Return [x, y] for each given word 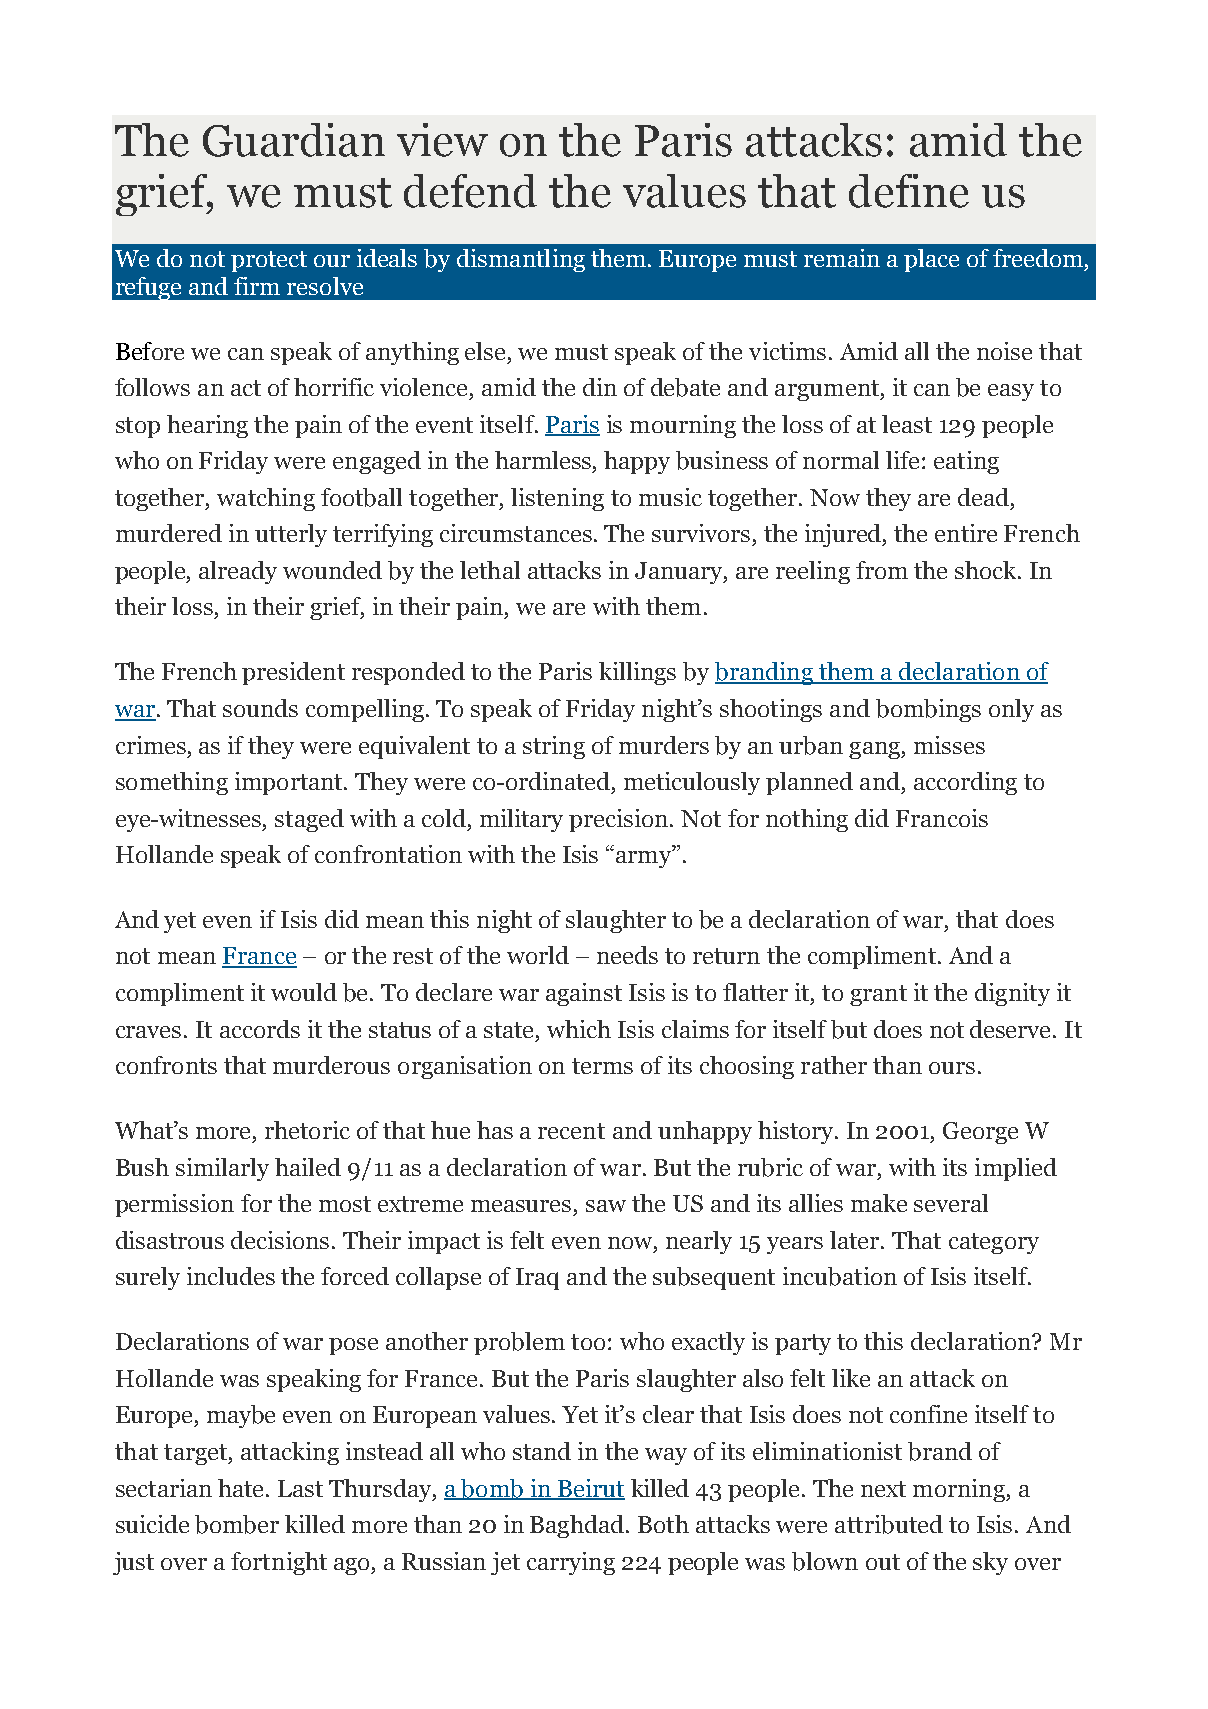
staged [309, 820]
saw [606, 1206]
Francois [942, 818]
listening [557, 499]
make [879, 1203]
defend [470, 191]
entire [966, 533]
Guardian [294, 140]
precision [620, 820]
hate [242, 1488]
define [909, 191]
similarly [222, 1169]
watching [266, 499]
